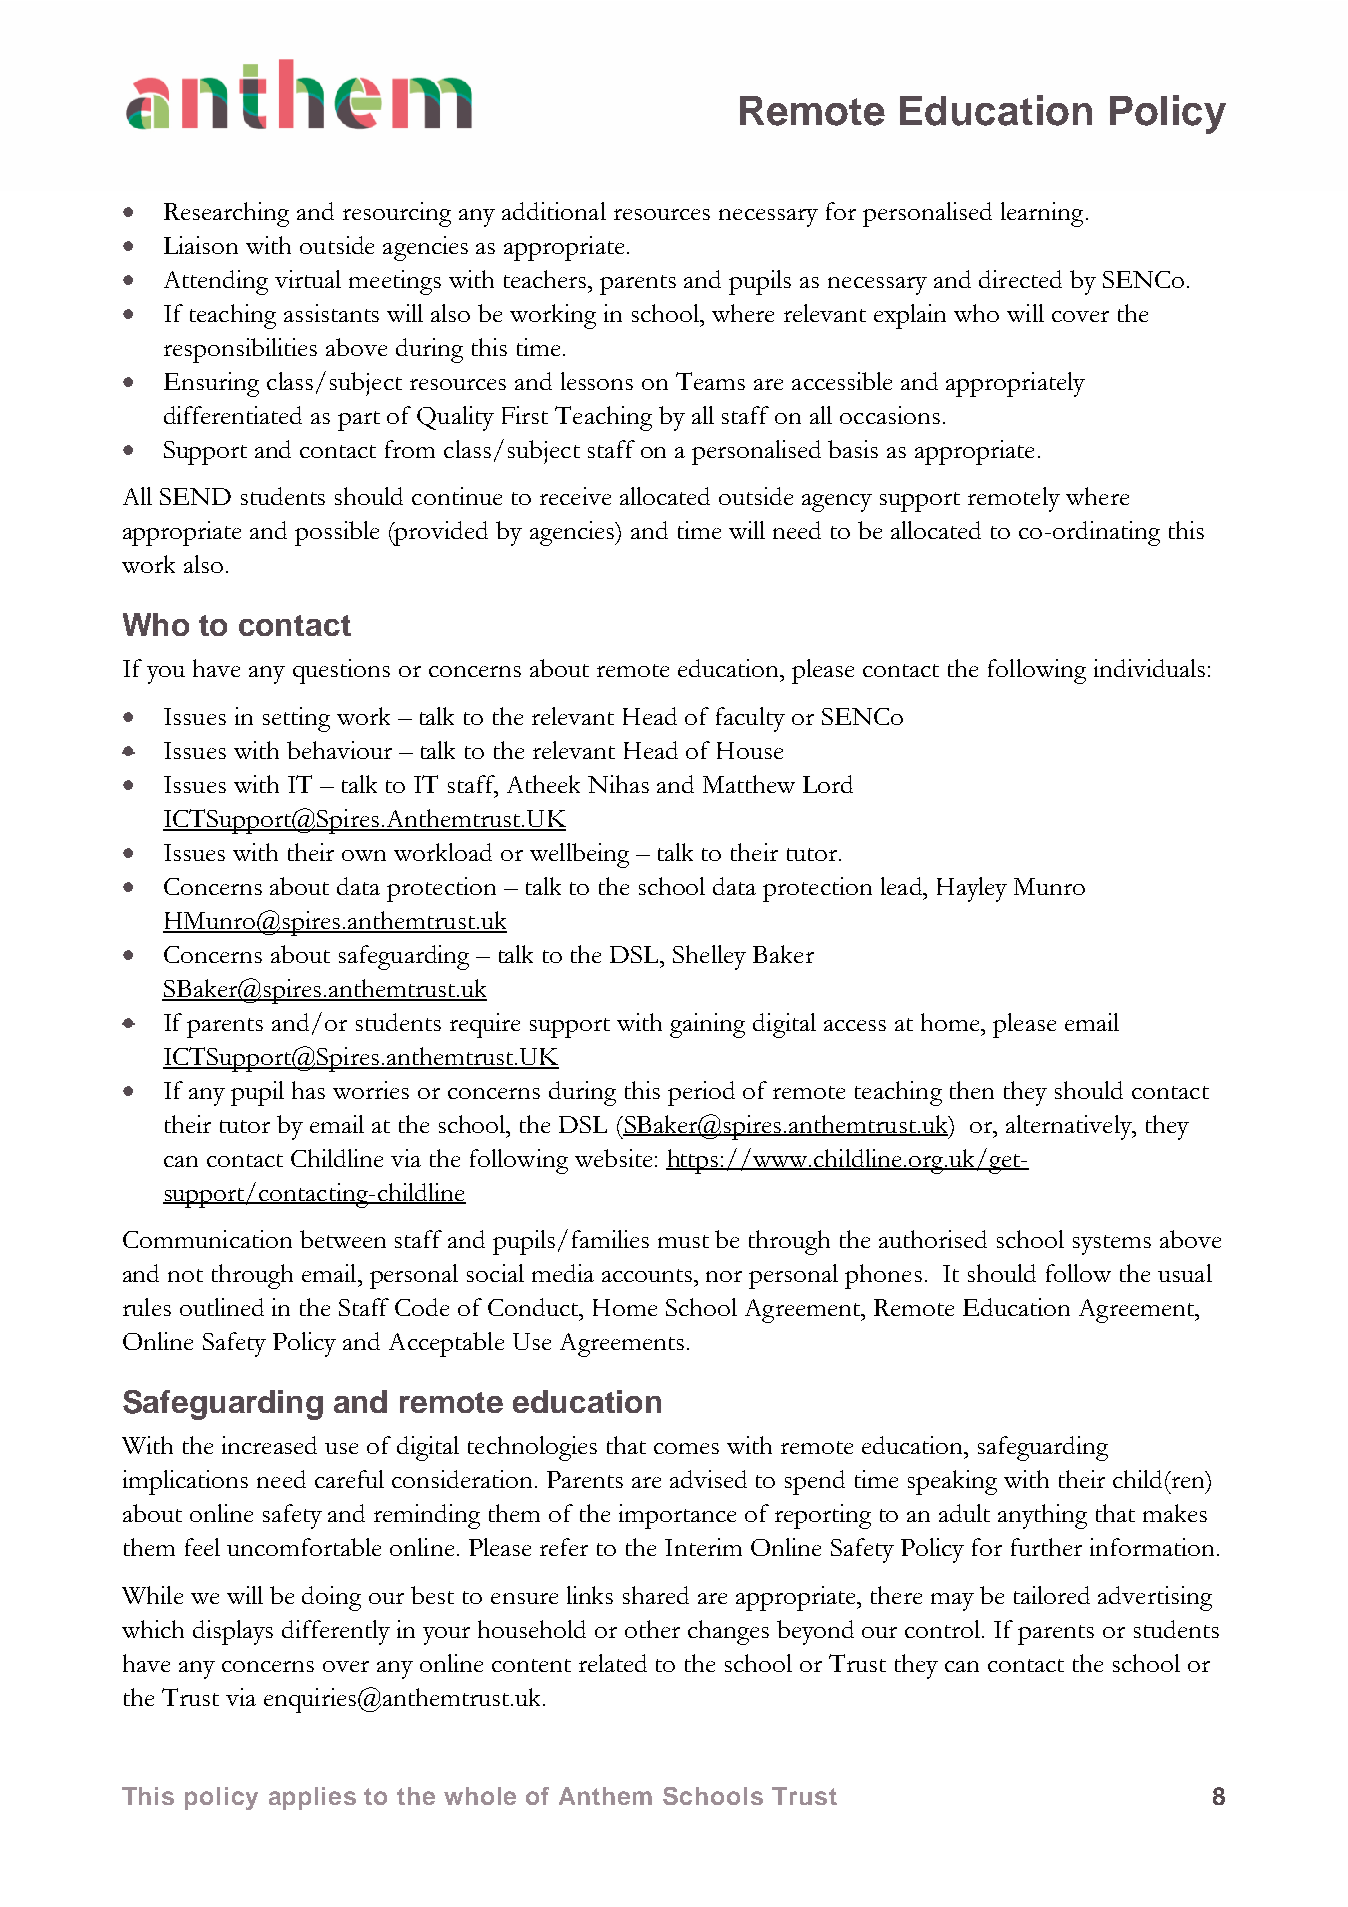  Describe the element at coordinates (312, 1798) in the screenshot. I see `applies` at that location.
